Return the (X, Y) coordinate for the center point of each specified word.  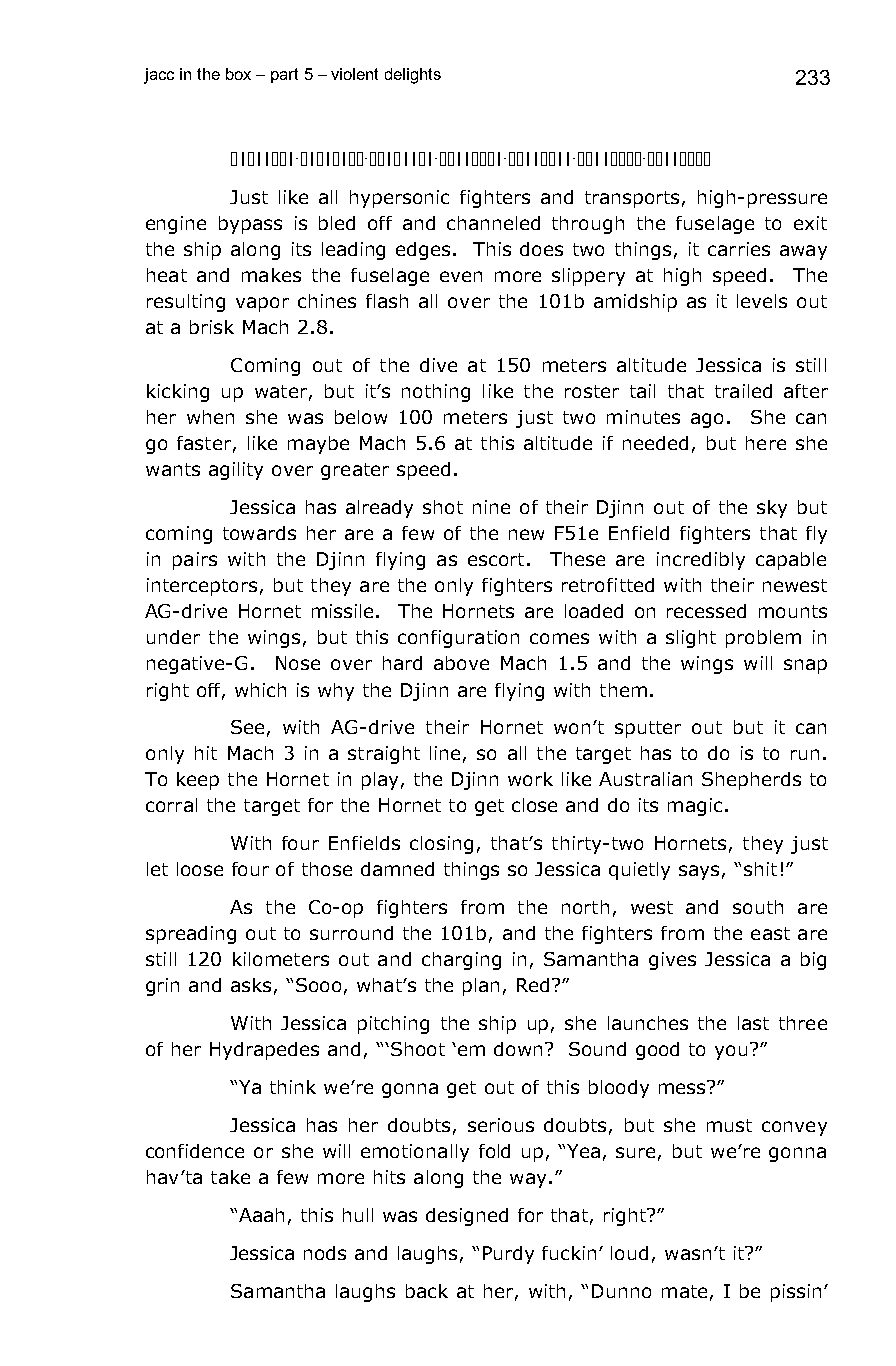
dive (438, 365)
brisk (212, 327)
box (238, 74)
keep (198, 781)
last (753, 1023)
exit (810, 223)
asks (251, 985)
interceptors (202, 587)
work (530, 779)
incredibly (701, 561)
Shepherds (751, 781)
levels (762, 301)
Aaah (261, 1215)
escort (496, 559)
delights (413, 76)
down (518, 1049)
